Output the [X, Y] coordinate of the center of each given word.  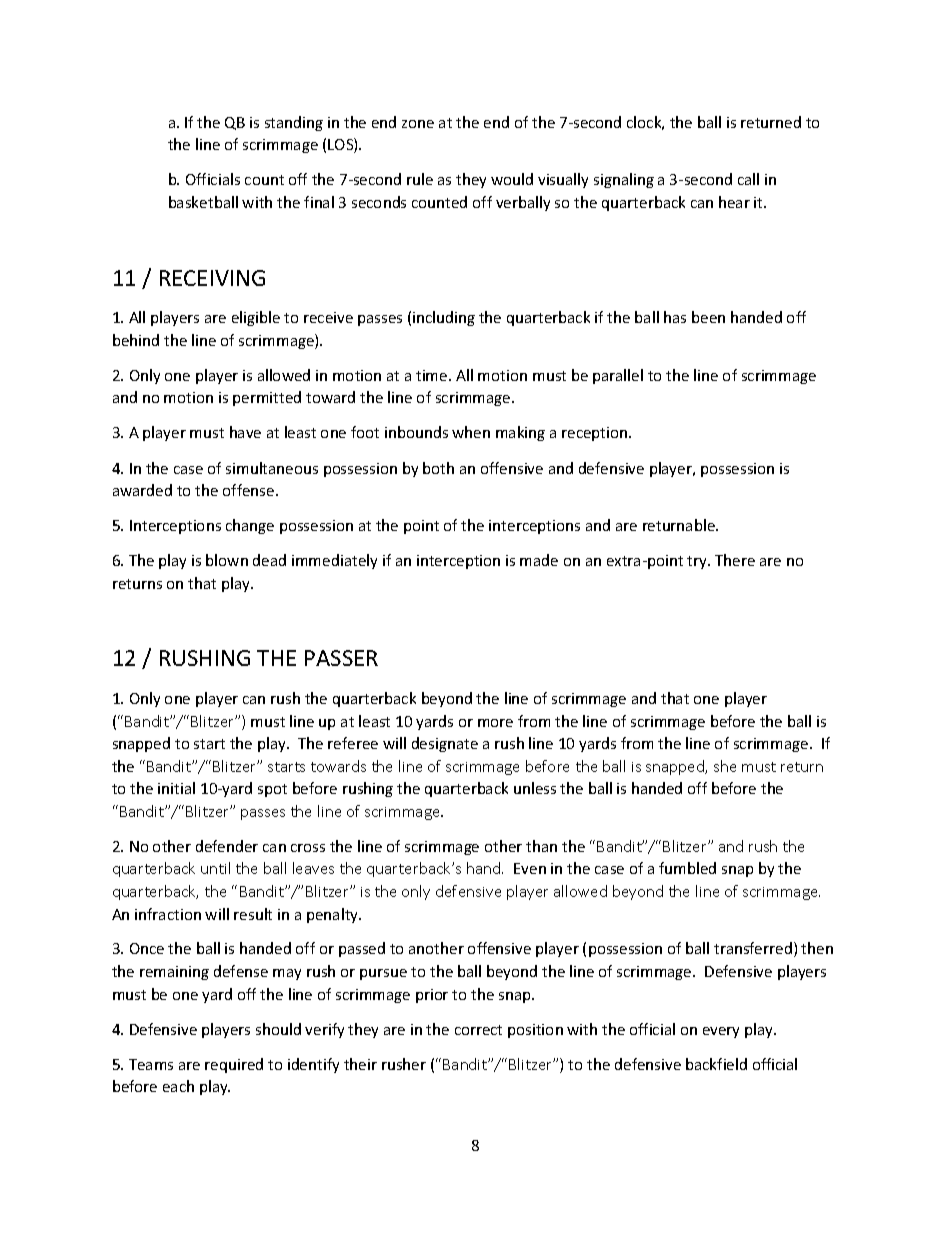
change [250, 526]
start [209, 744]
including [444, 318]
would [512, 179]
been [708, 317]
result [253, 914]
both [438, 468]
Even [530, 868]
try [698, 562]
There [735, 560]
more [495, 723]
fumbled [687, 868]
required [234, 1065]
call [748, 179]
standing [294, 123]
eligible [256, 318]
